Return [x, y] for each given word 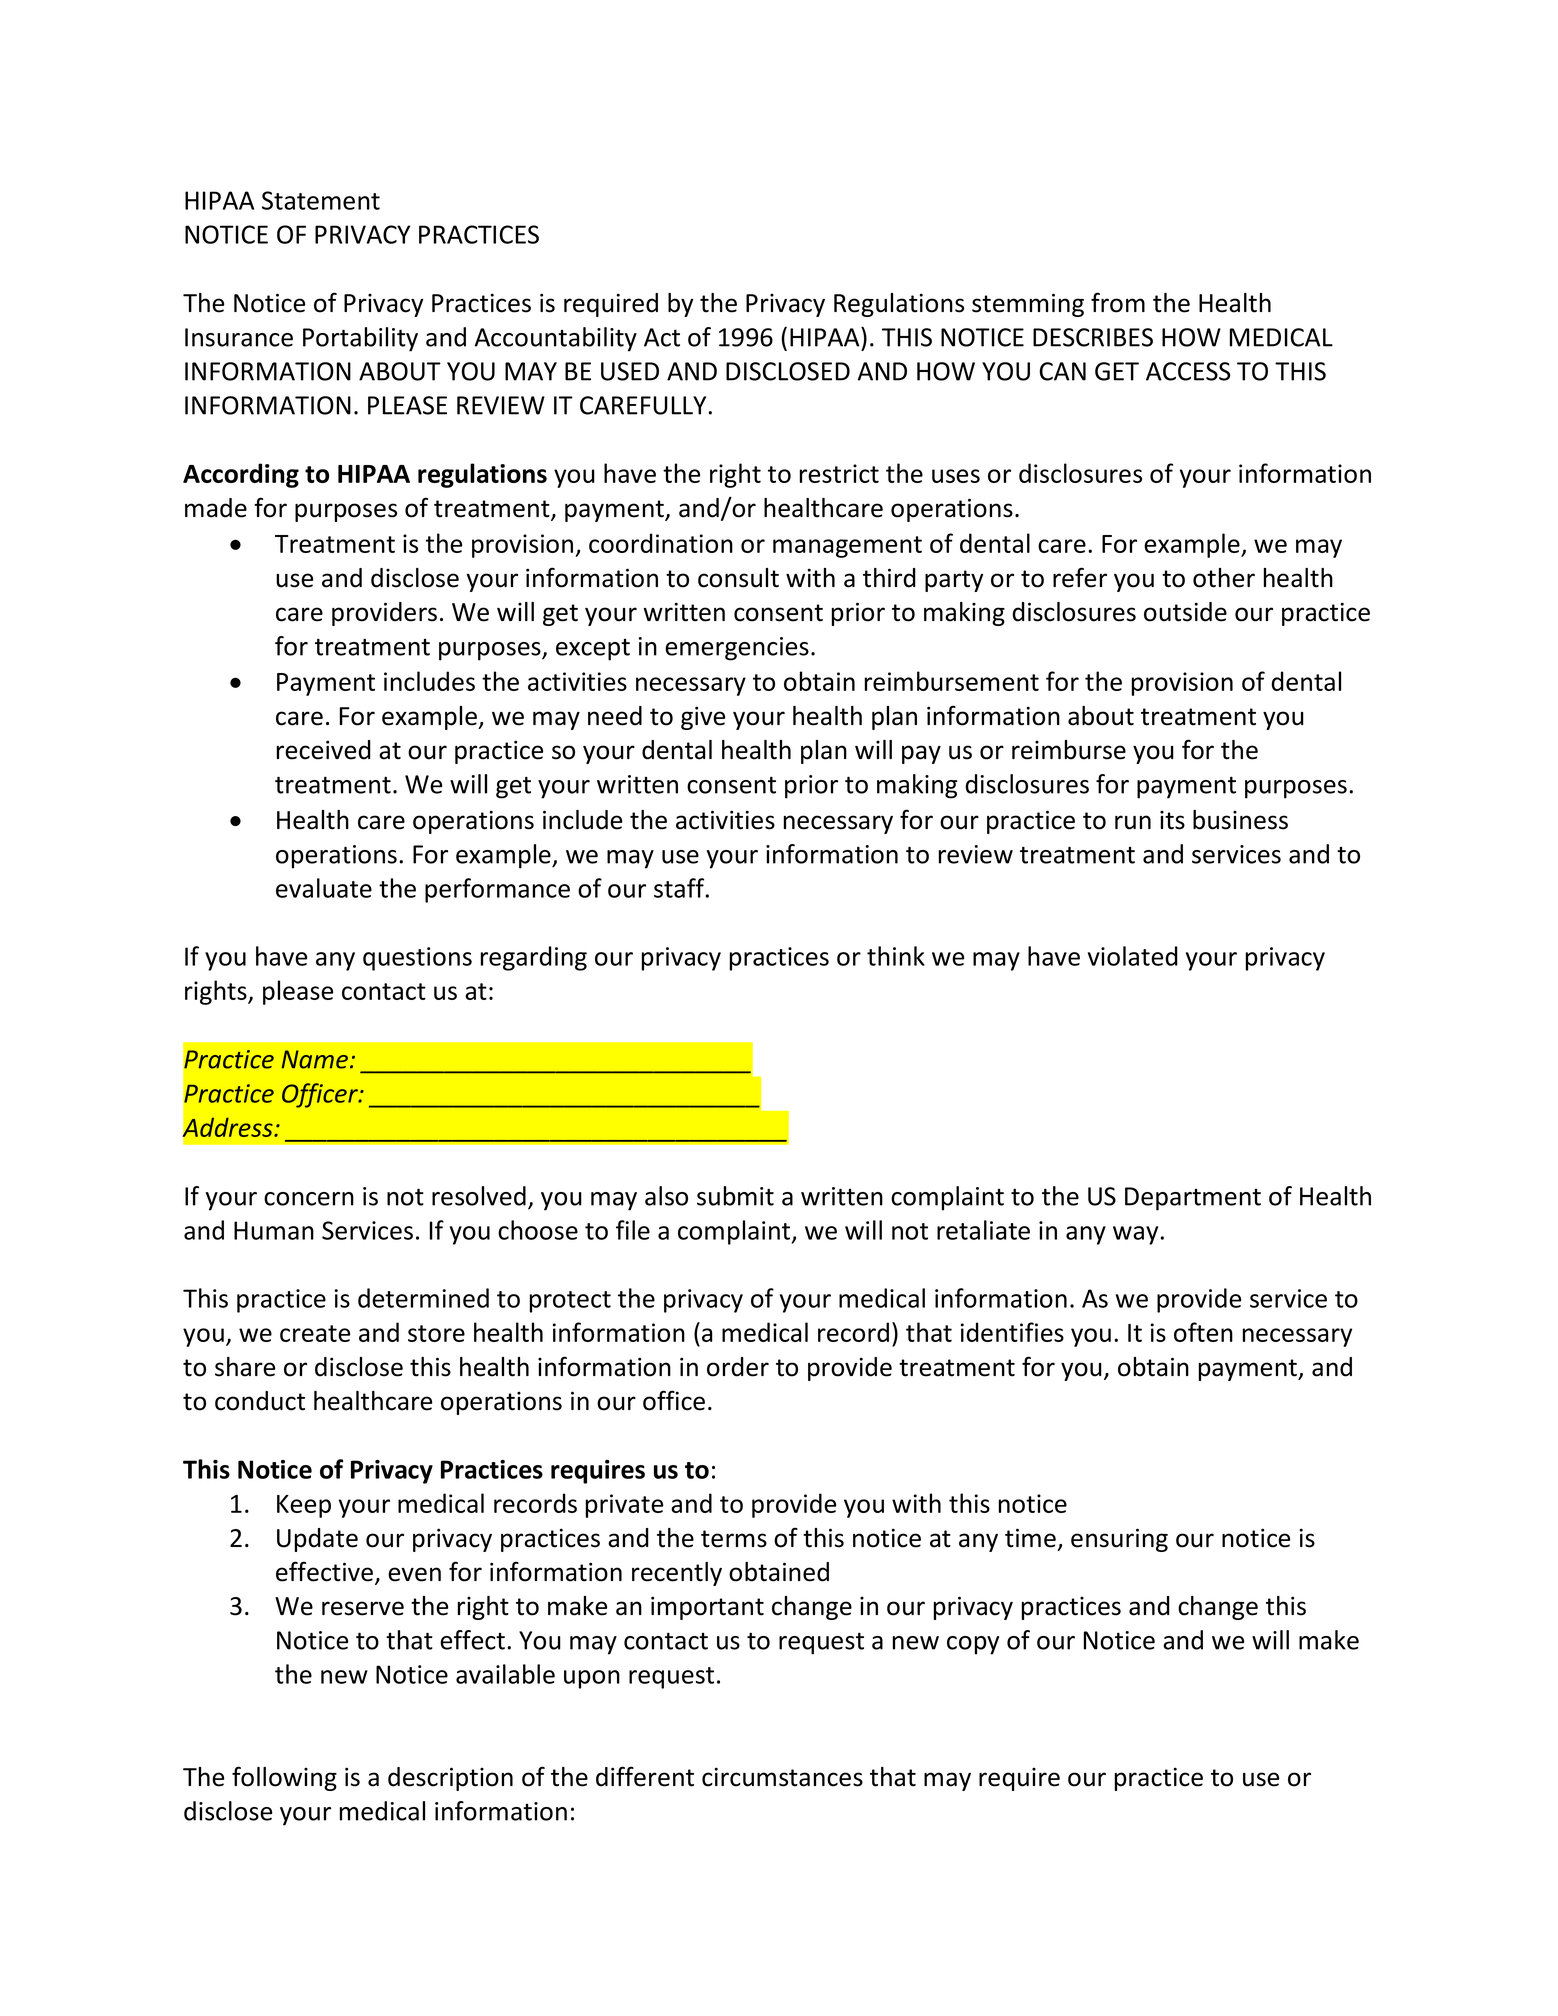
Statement [321, 200]
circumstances [782, 1777]
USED [630, 371]
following [284, 1778]
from [1118, 302]
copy [973, 1645]
